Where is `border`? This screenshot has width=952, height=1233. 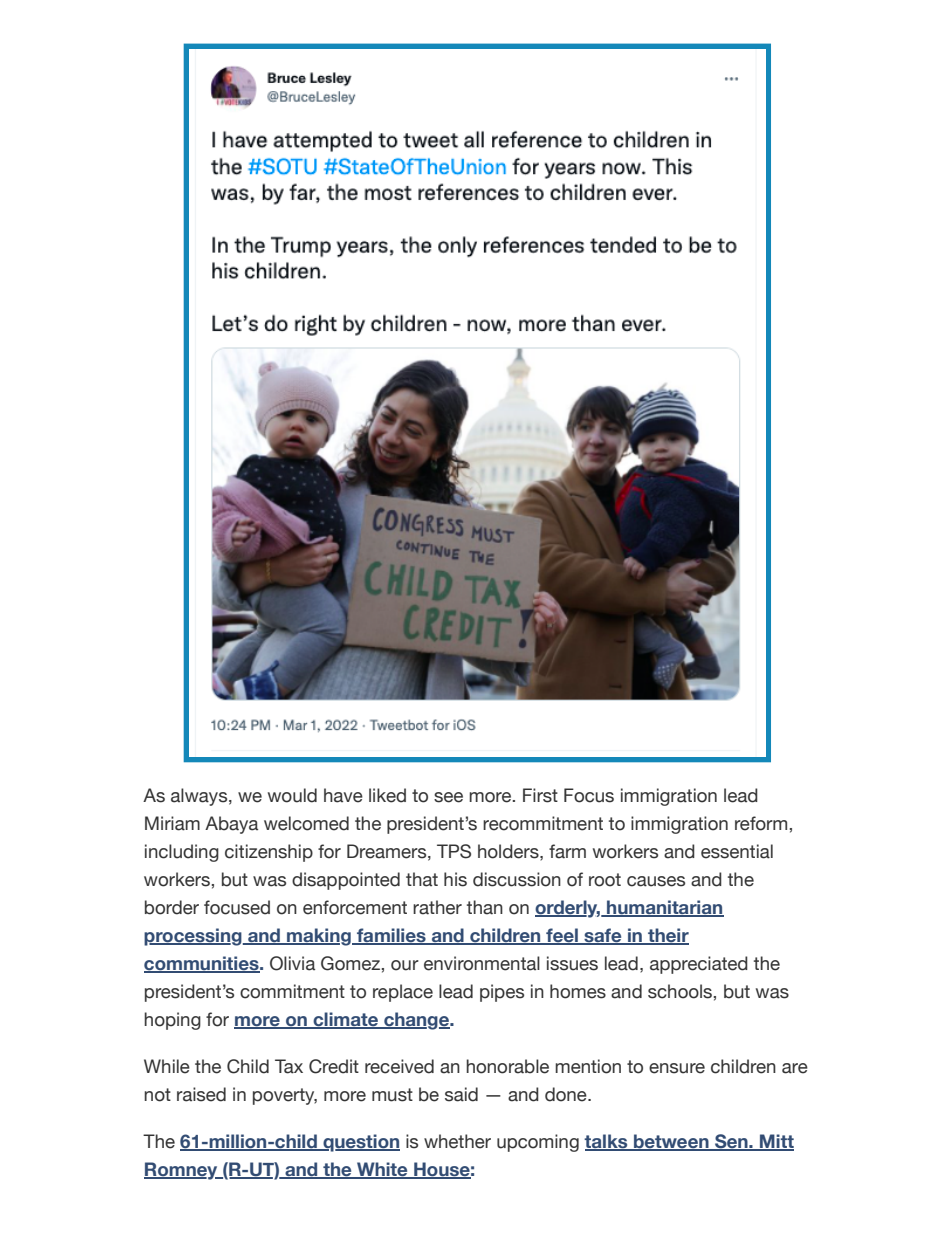
border is located at coordinates (172, 907).
